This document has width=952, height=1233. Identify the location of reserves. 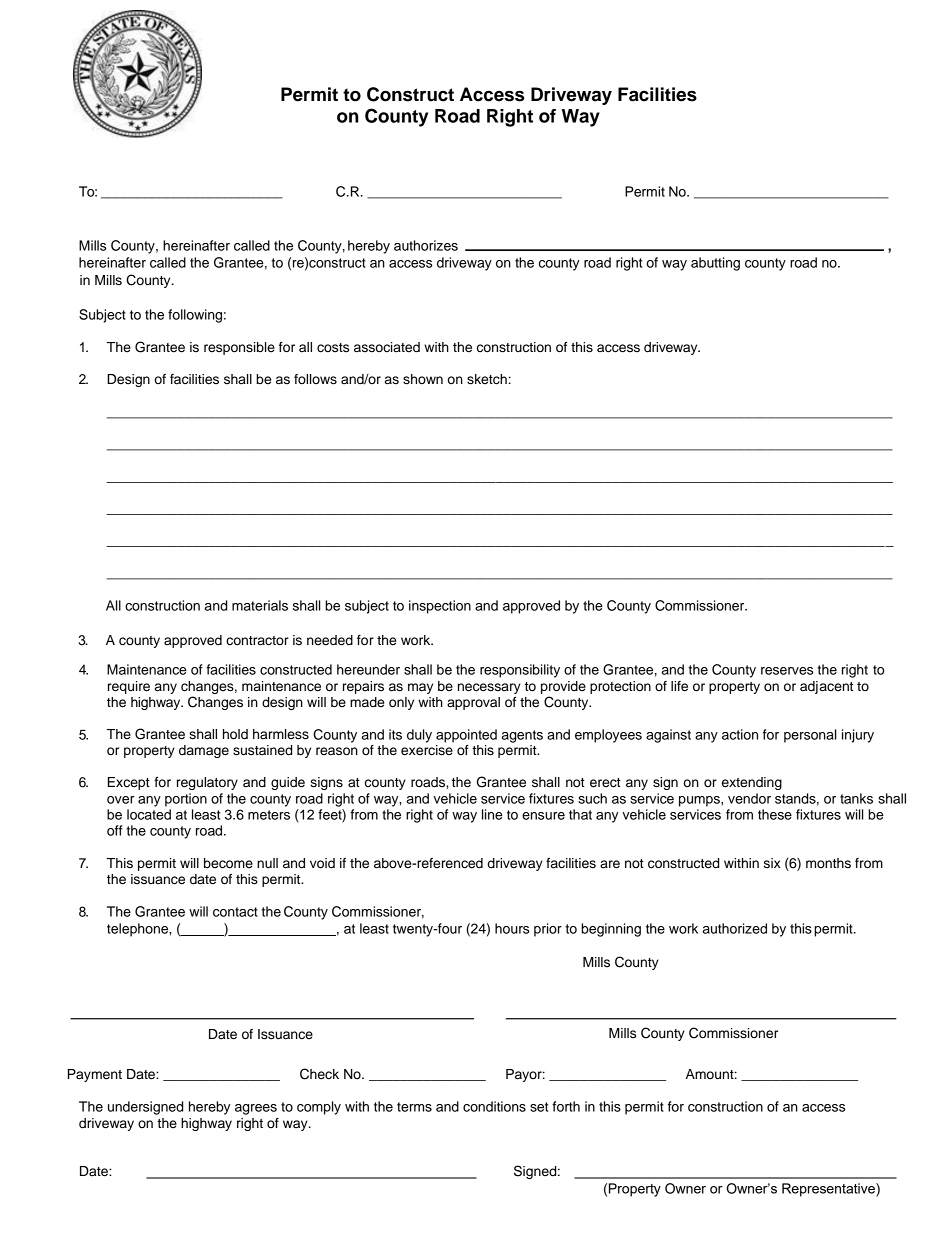
(787, 671).
